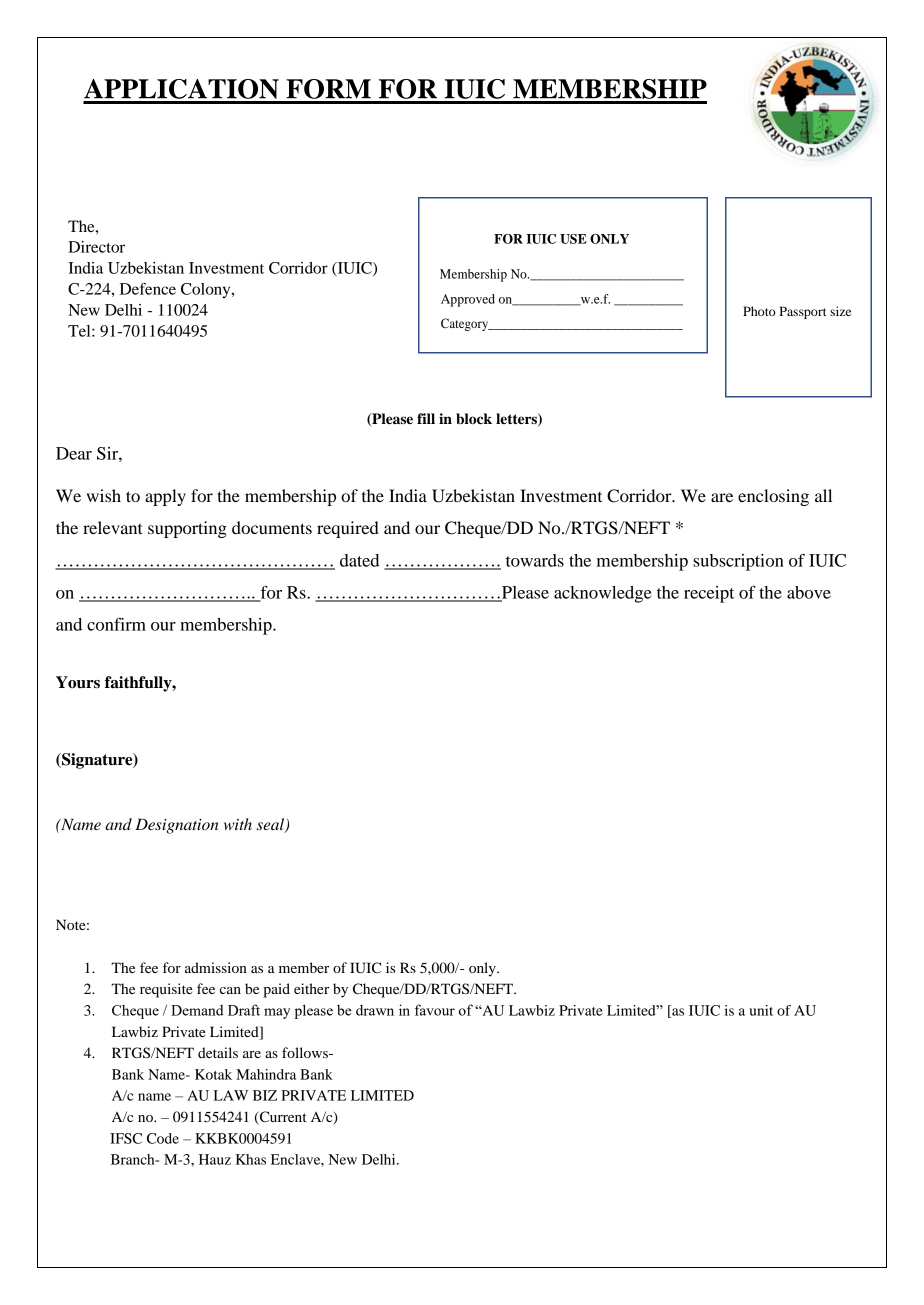 The height and width of the document is (1305, 924). What do you see at coordinates (738, 562) in the document?
I see `subscription` at bounding box center [738, 562].
